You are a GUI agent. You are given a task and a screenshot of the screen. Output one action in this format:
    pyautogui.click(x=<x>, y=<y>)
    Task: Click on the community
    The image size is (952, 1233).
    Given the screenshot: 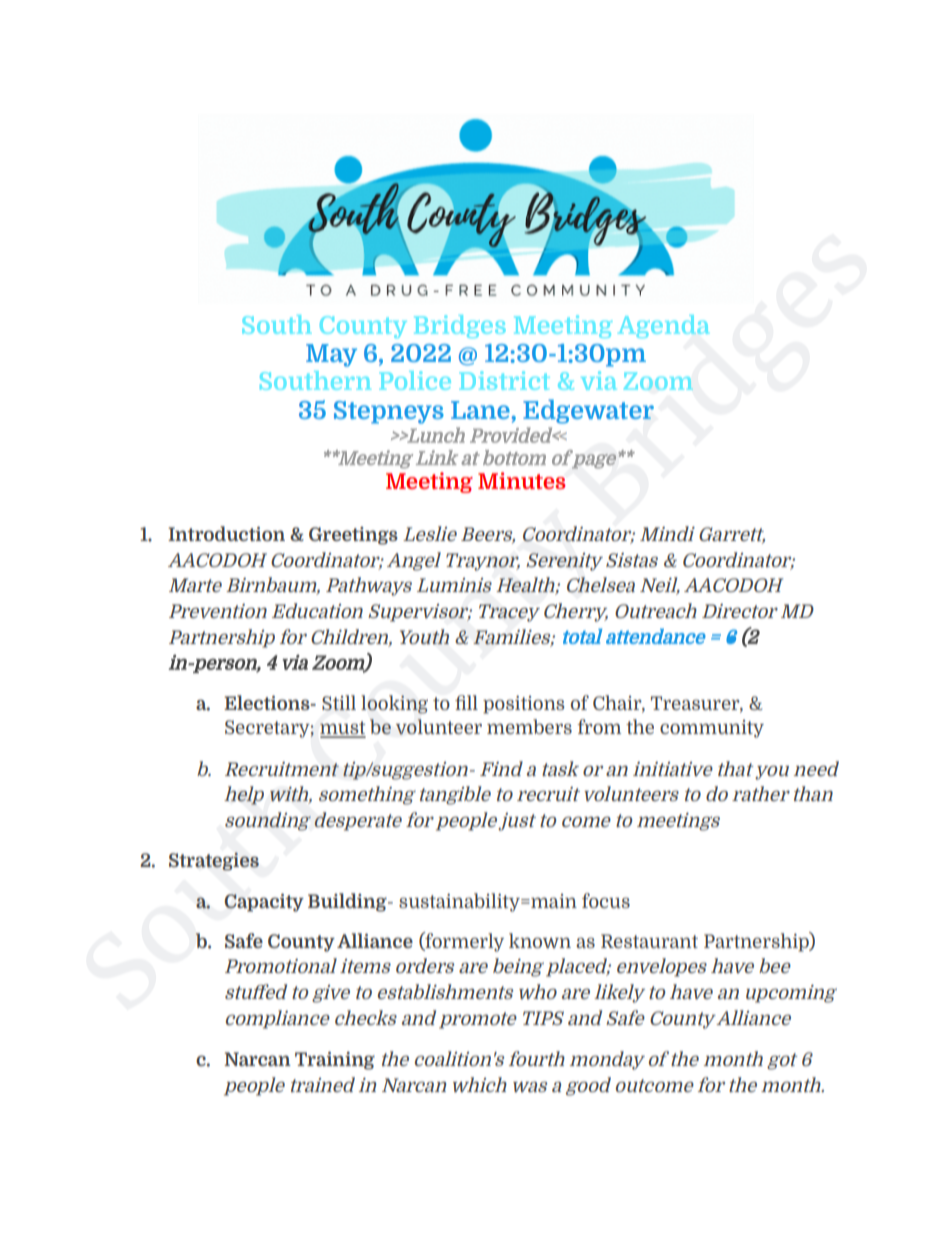 What is the action you would take?
    pyautogui.click(x=712, y=729)
